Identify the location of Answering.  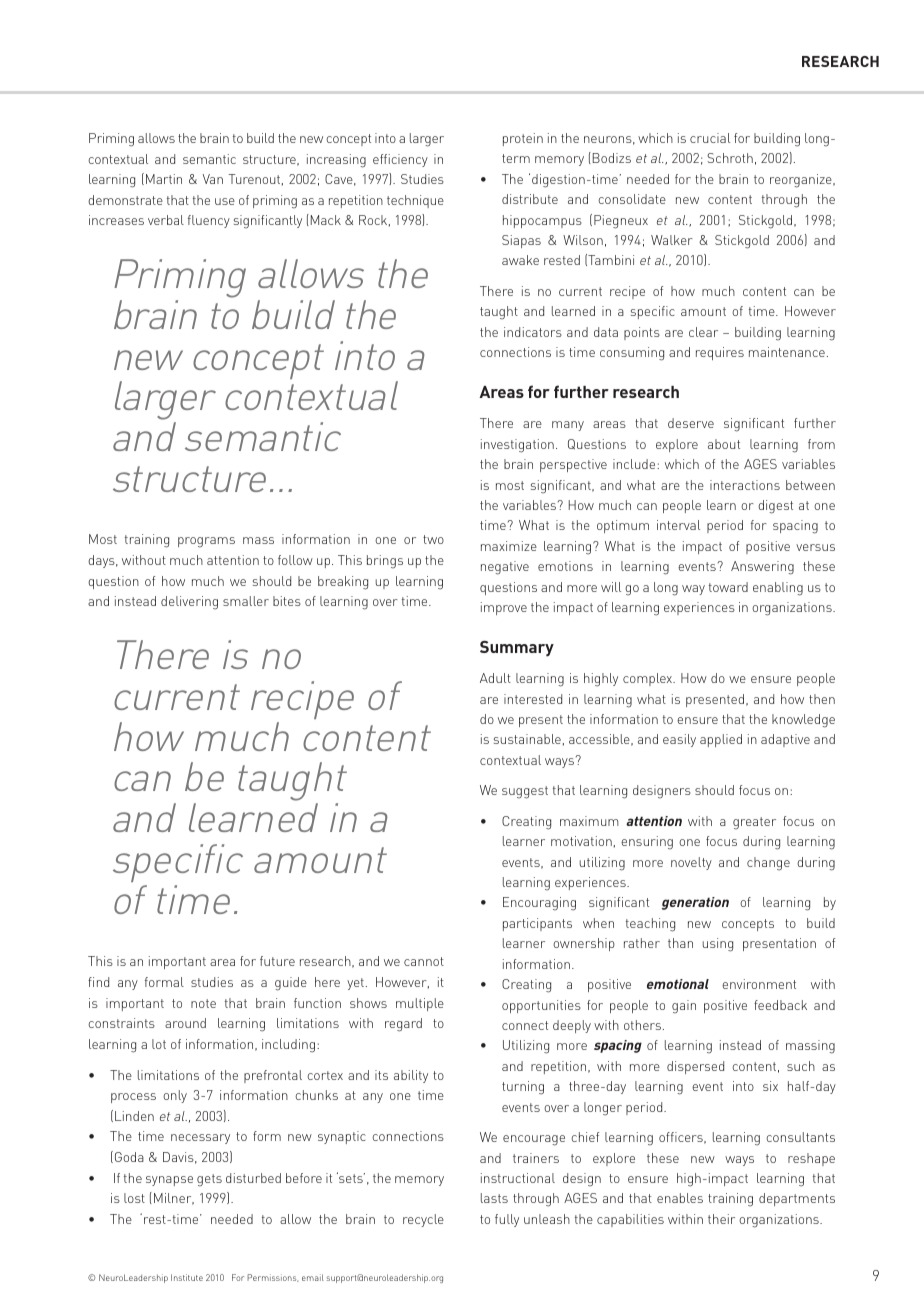
(762, 568).
